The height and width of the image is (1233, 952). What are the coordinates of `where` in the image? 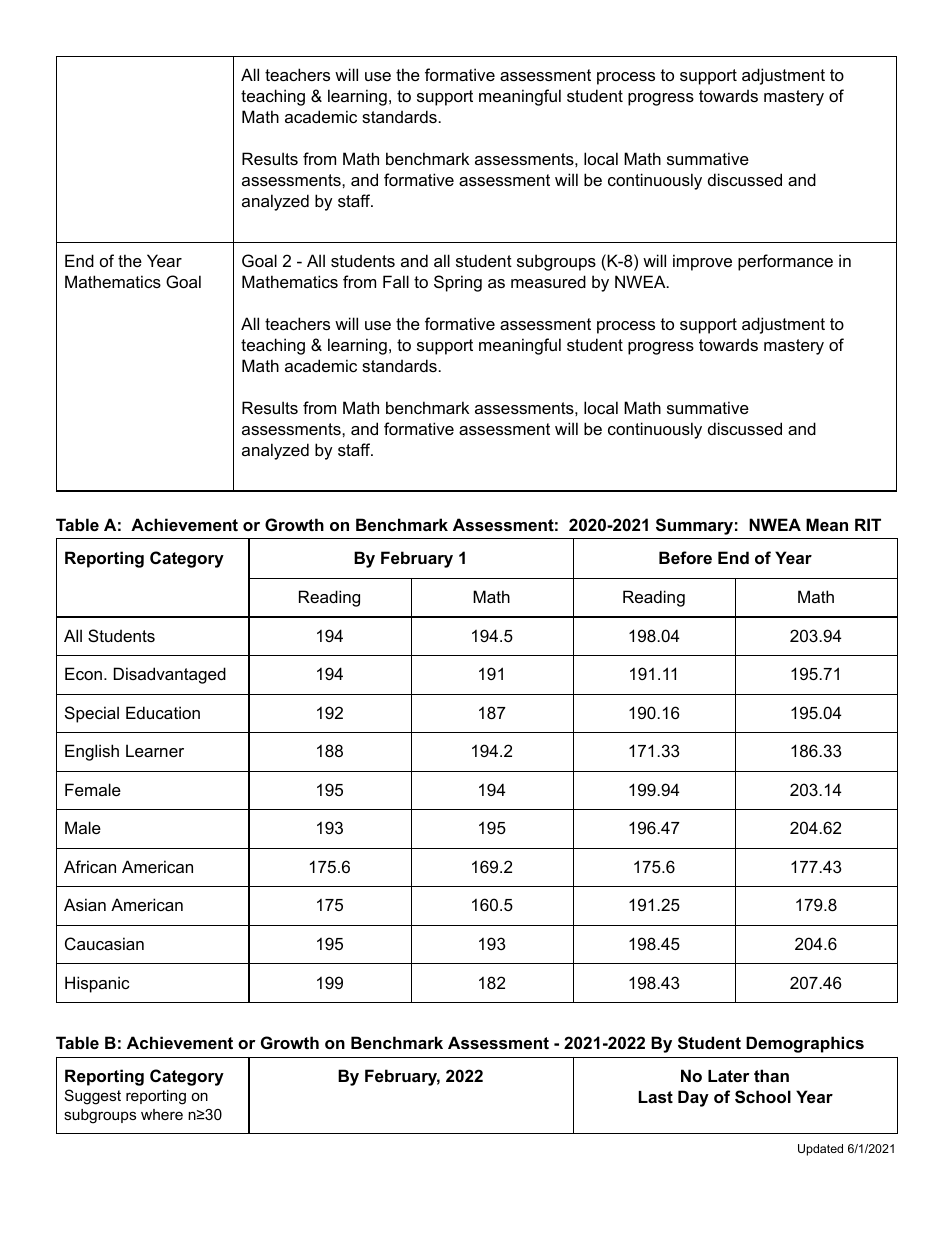 It's located at (162, 1114).
